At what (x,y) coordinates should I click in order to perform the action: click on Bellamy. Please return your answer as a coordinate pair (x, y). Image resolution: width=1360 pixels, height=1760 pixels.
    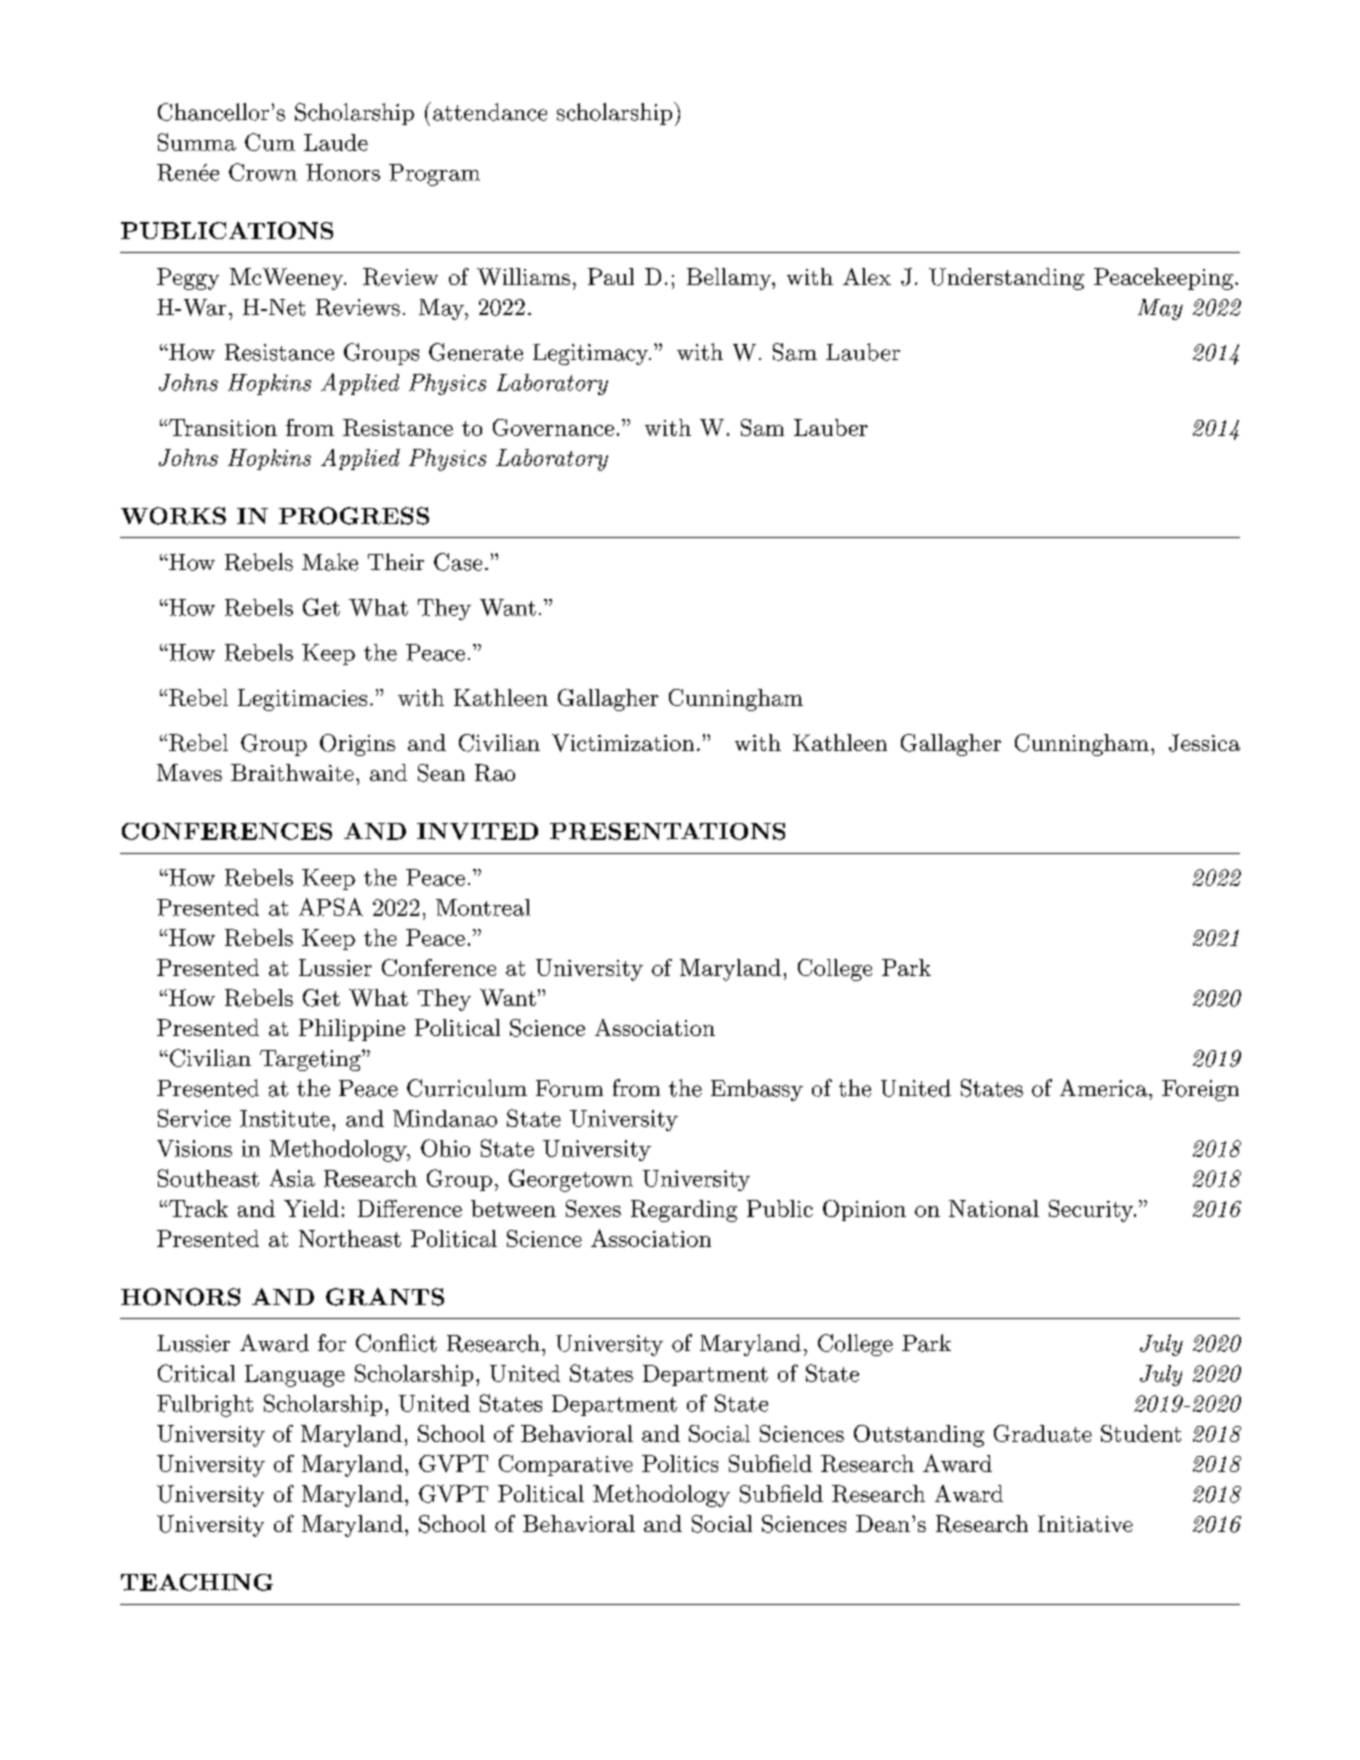
    Looking at the image, I should click on (730, 279).
